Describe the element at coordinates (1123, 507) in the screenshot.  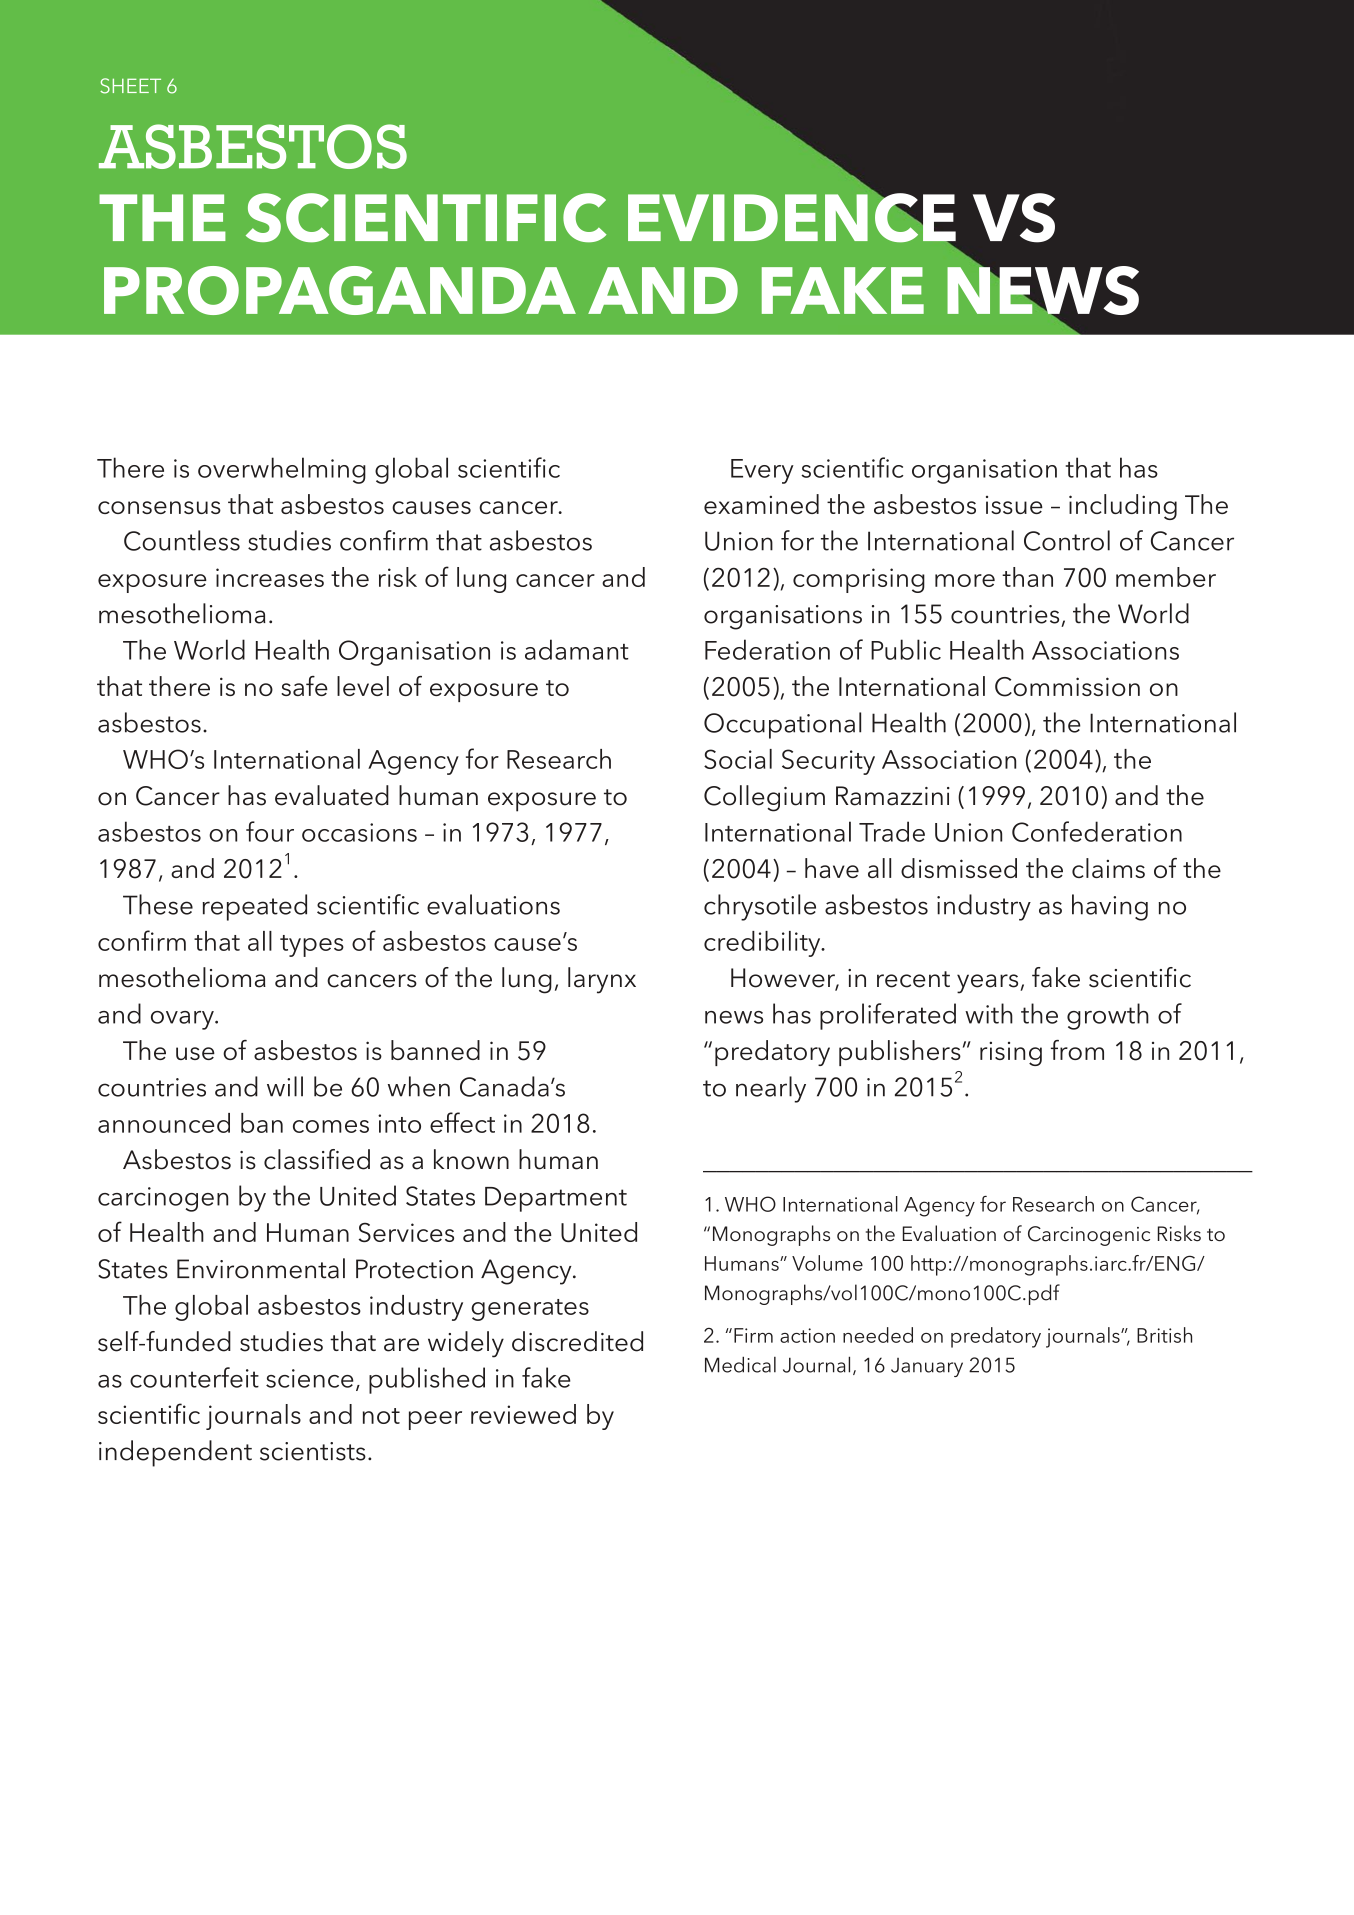
I see `including` at that location.
